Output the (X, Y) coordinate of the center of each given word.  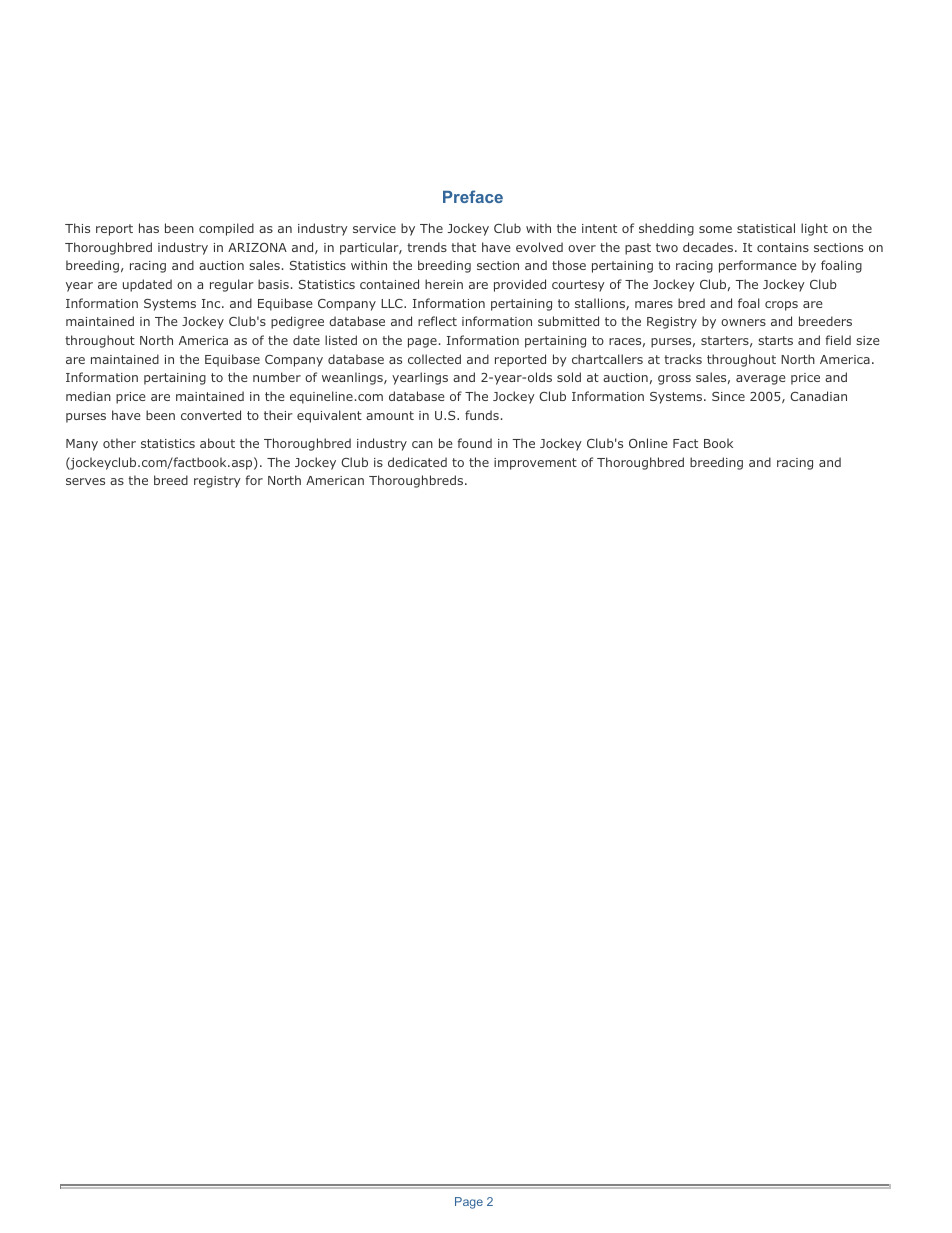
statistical (766, 228)
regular (232, 285)
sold (569, 377)
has (149, 228)
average (760, 380)
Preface (473, 196)
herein (444, 284)
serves (85, 481)
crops (781, 306)
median (88, 396)
